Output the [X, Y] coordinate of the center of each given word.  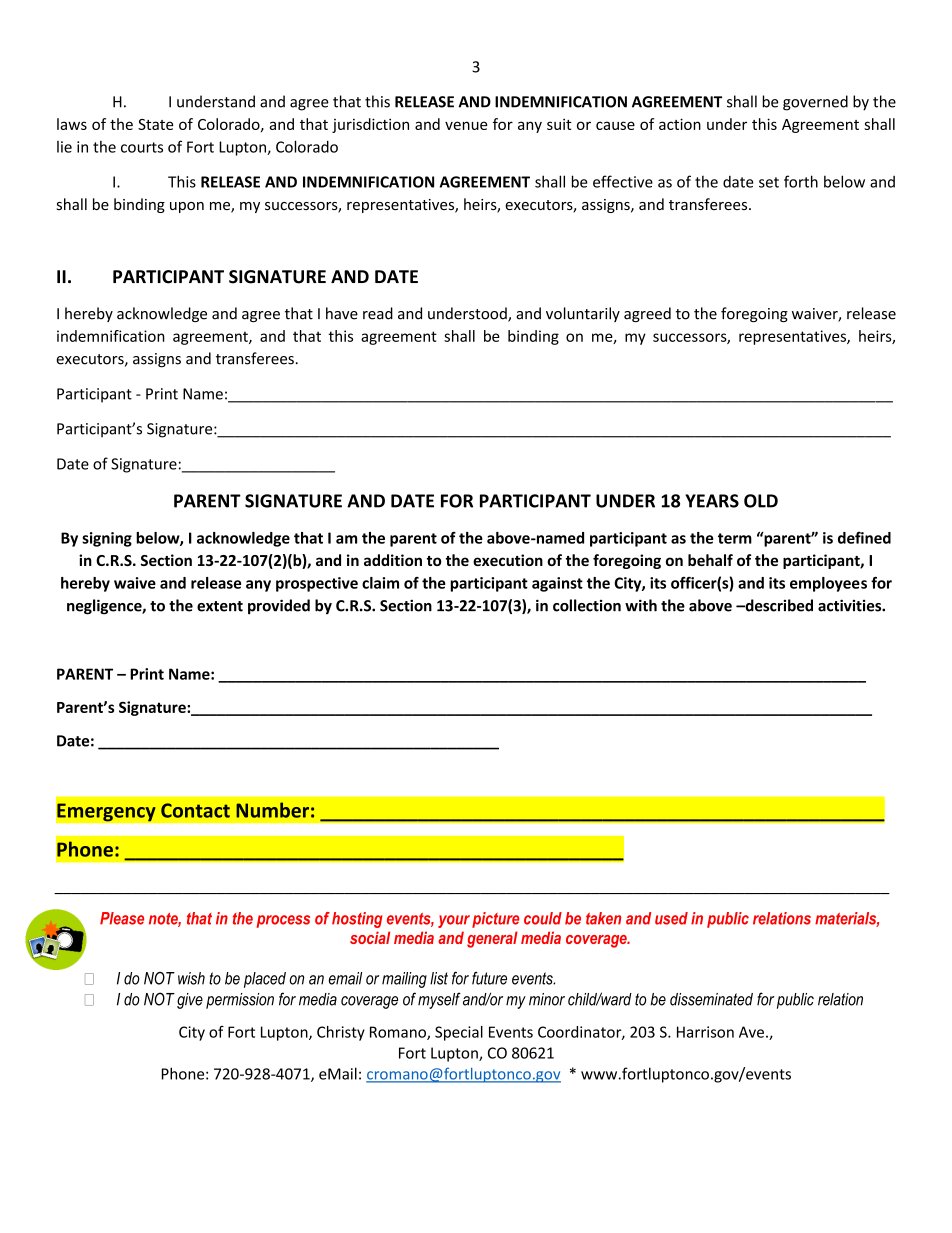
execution [508, 560]
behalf [710, 560]
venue [466, 125]
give [190, 1001]
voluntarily [583, 314]
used [671, 918]
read [378, 313]
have [342, 313]
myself [439, 1000]
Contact [195, 810]
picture [495, 920]
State [155, 124]
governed [815, 103]
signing [107, 539]
